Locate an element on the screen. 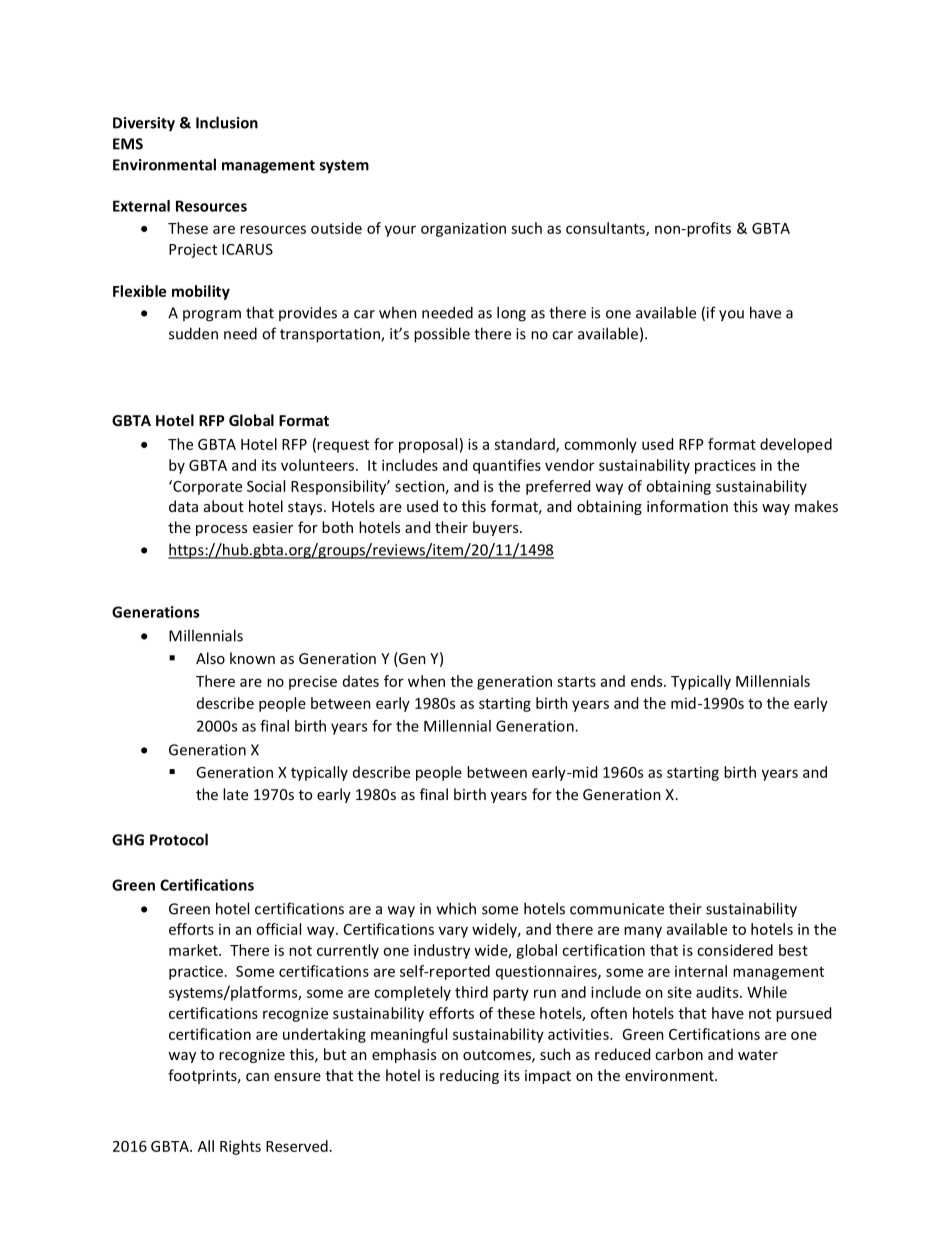 The height and width of the screenshot is (1233, 952). Rights is located at coordinates (240, 1147).
